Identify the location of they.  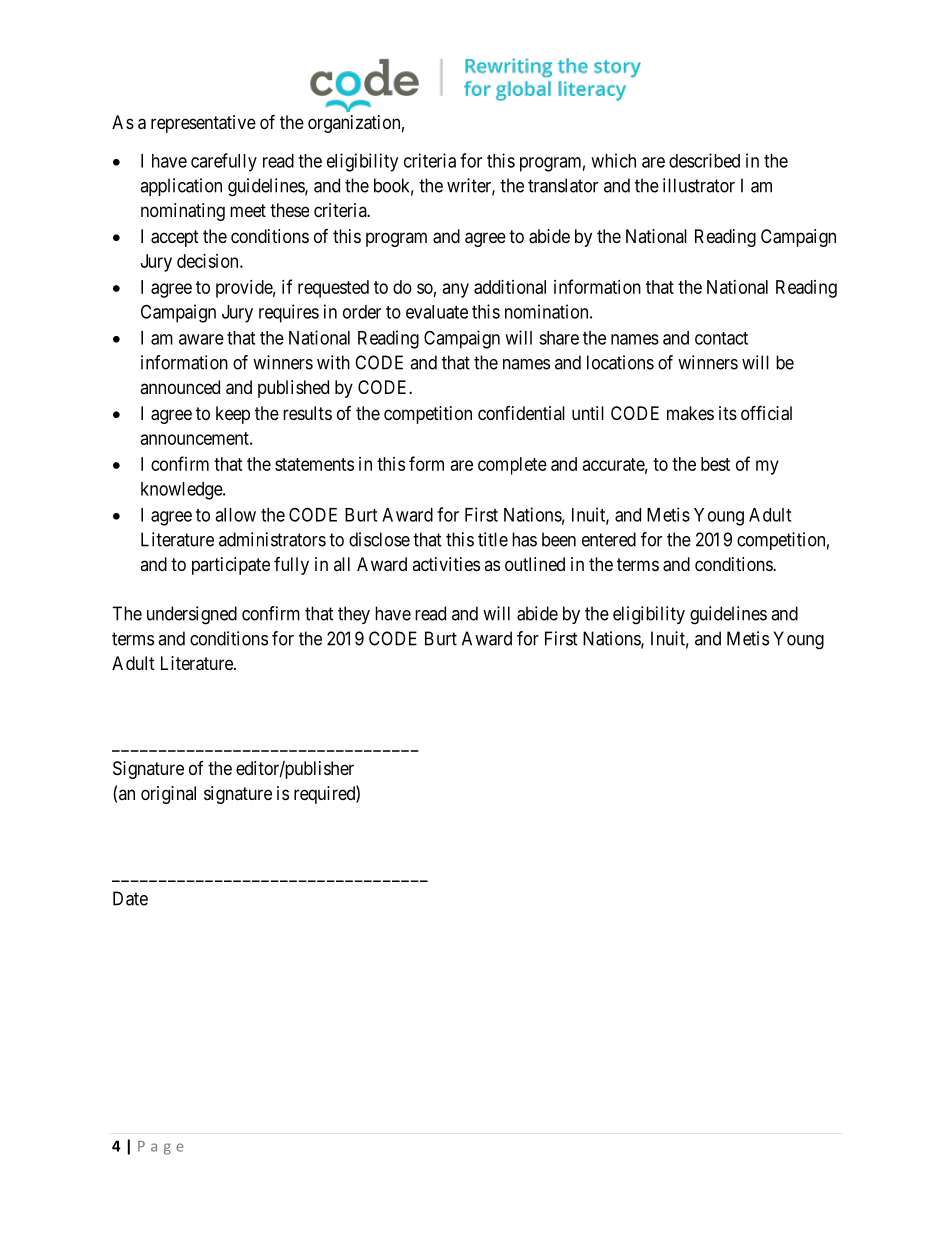
(354, 615).
